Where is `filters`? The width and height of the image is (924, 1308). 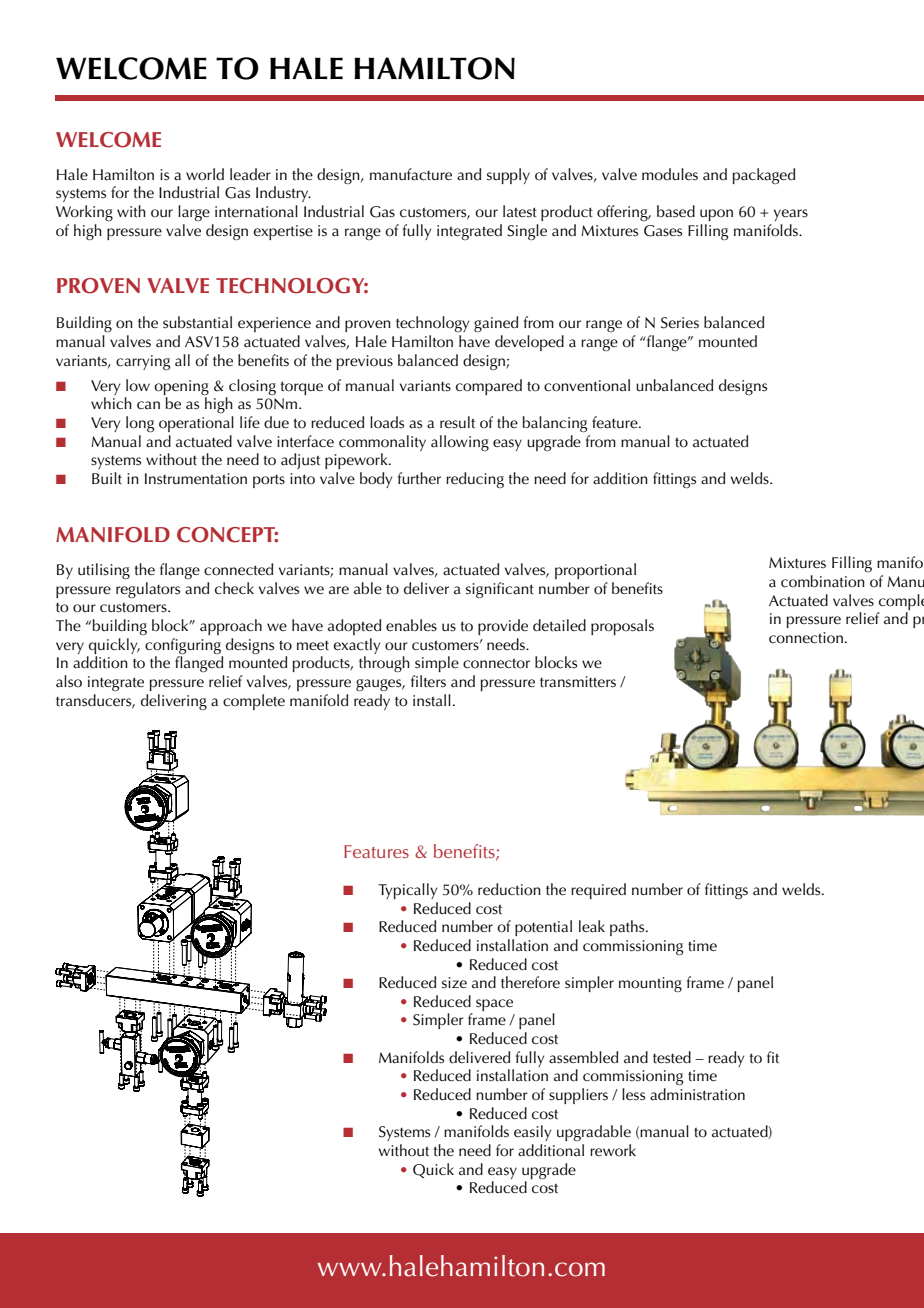
filters is located at coordinates (428, 681).
